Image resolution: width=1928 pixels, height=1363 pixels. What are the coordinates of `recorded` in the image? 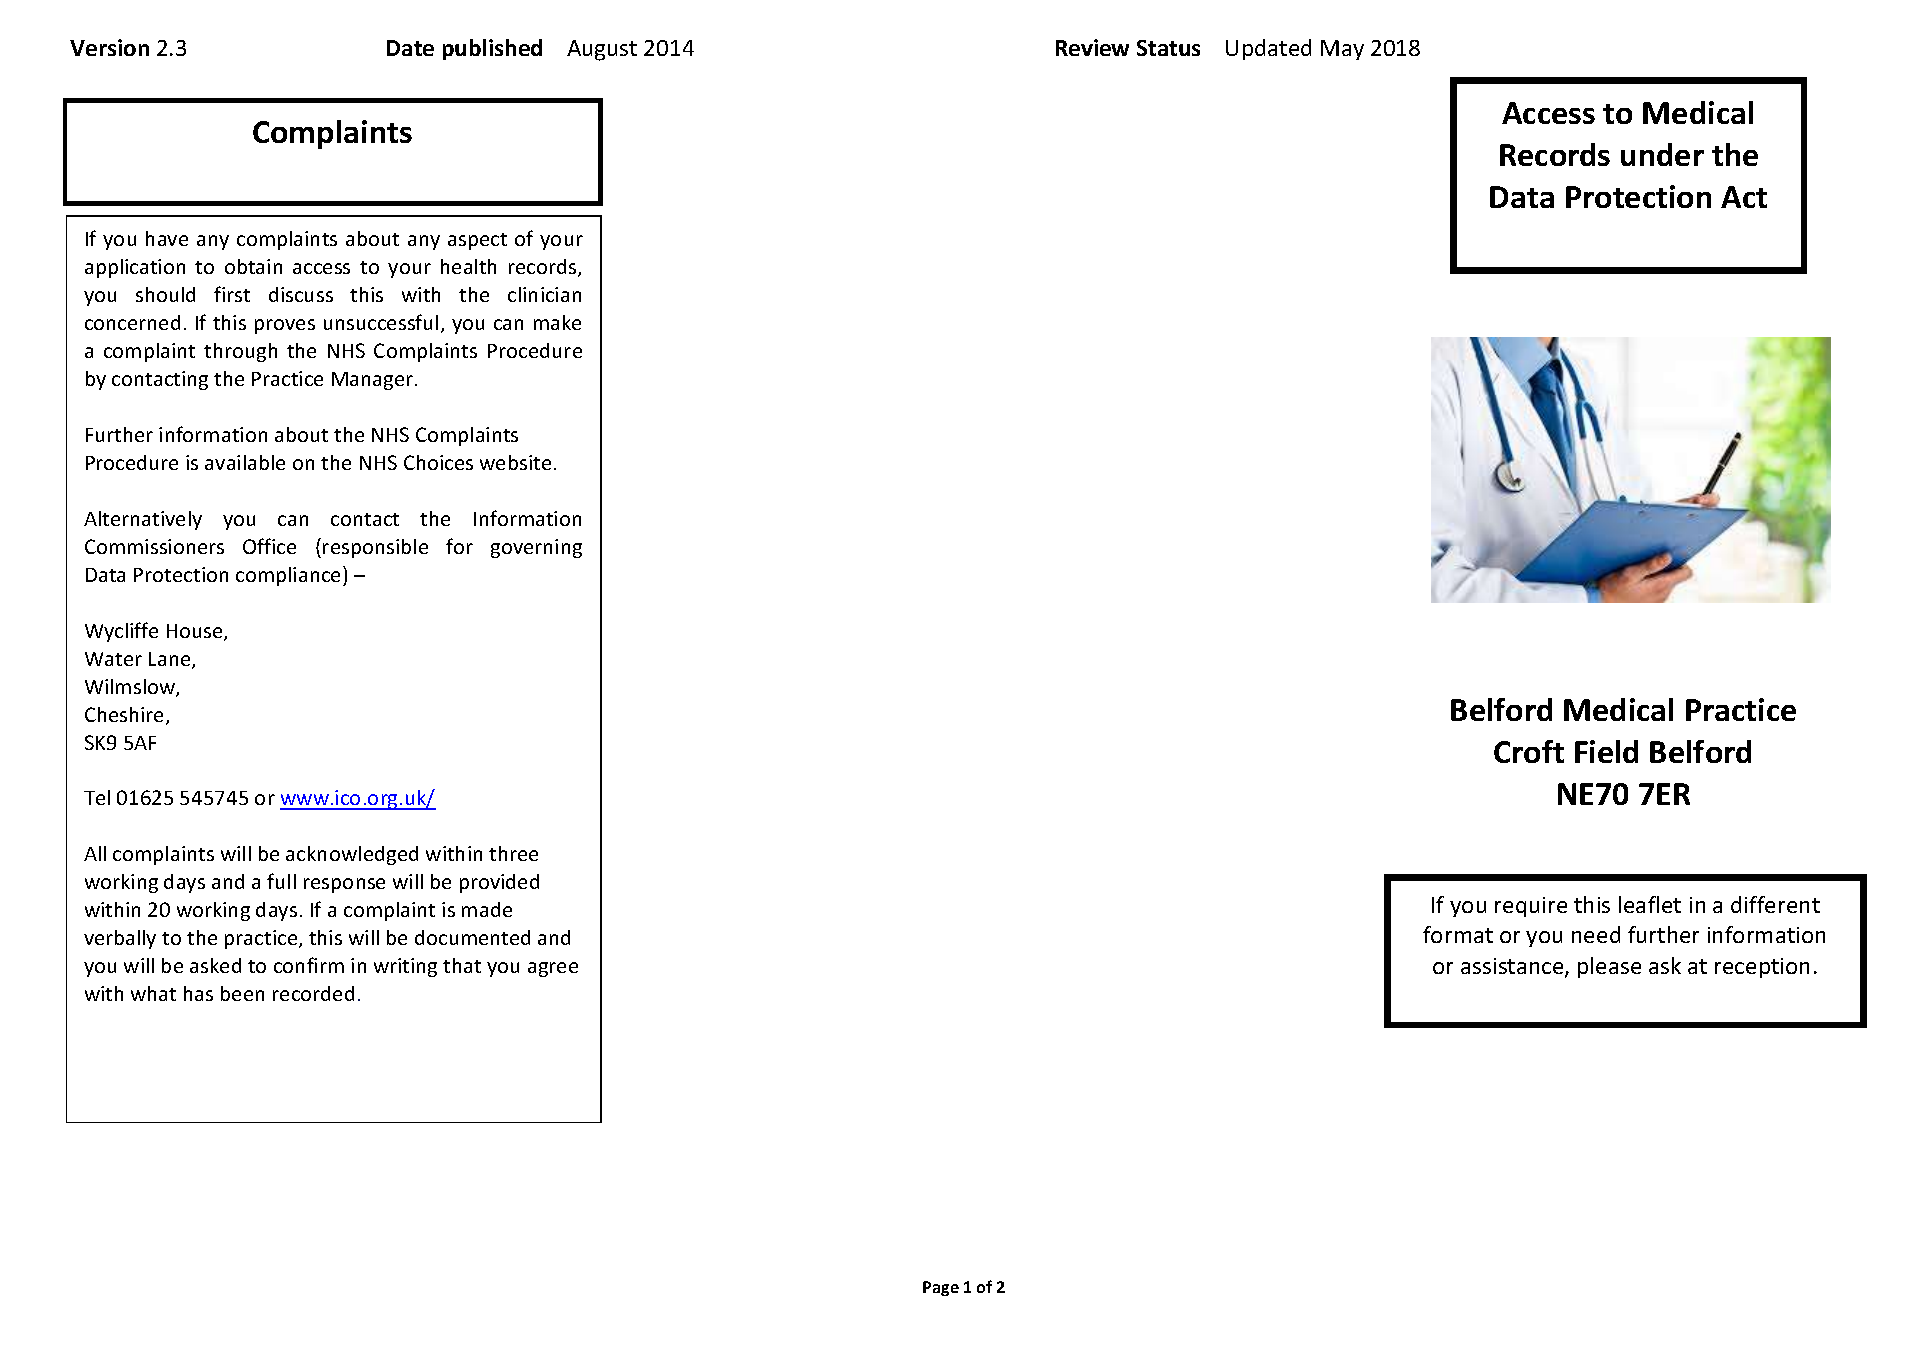 It's located at (313, 993).
